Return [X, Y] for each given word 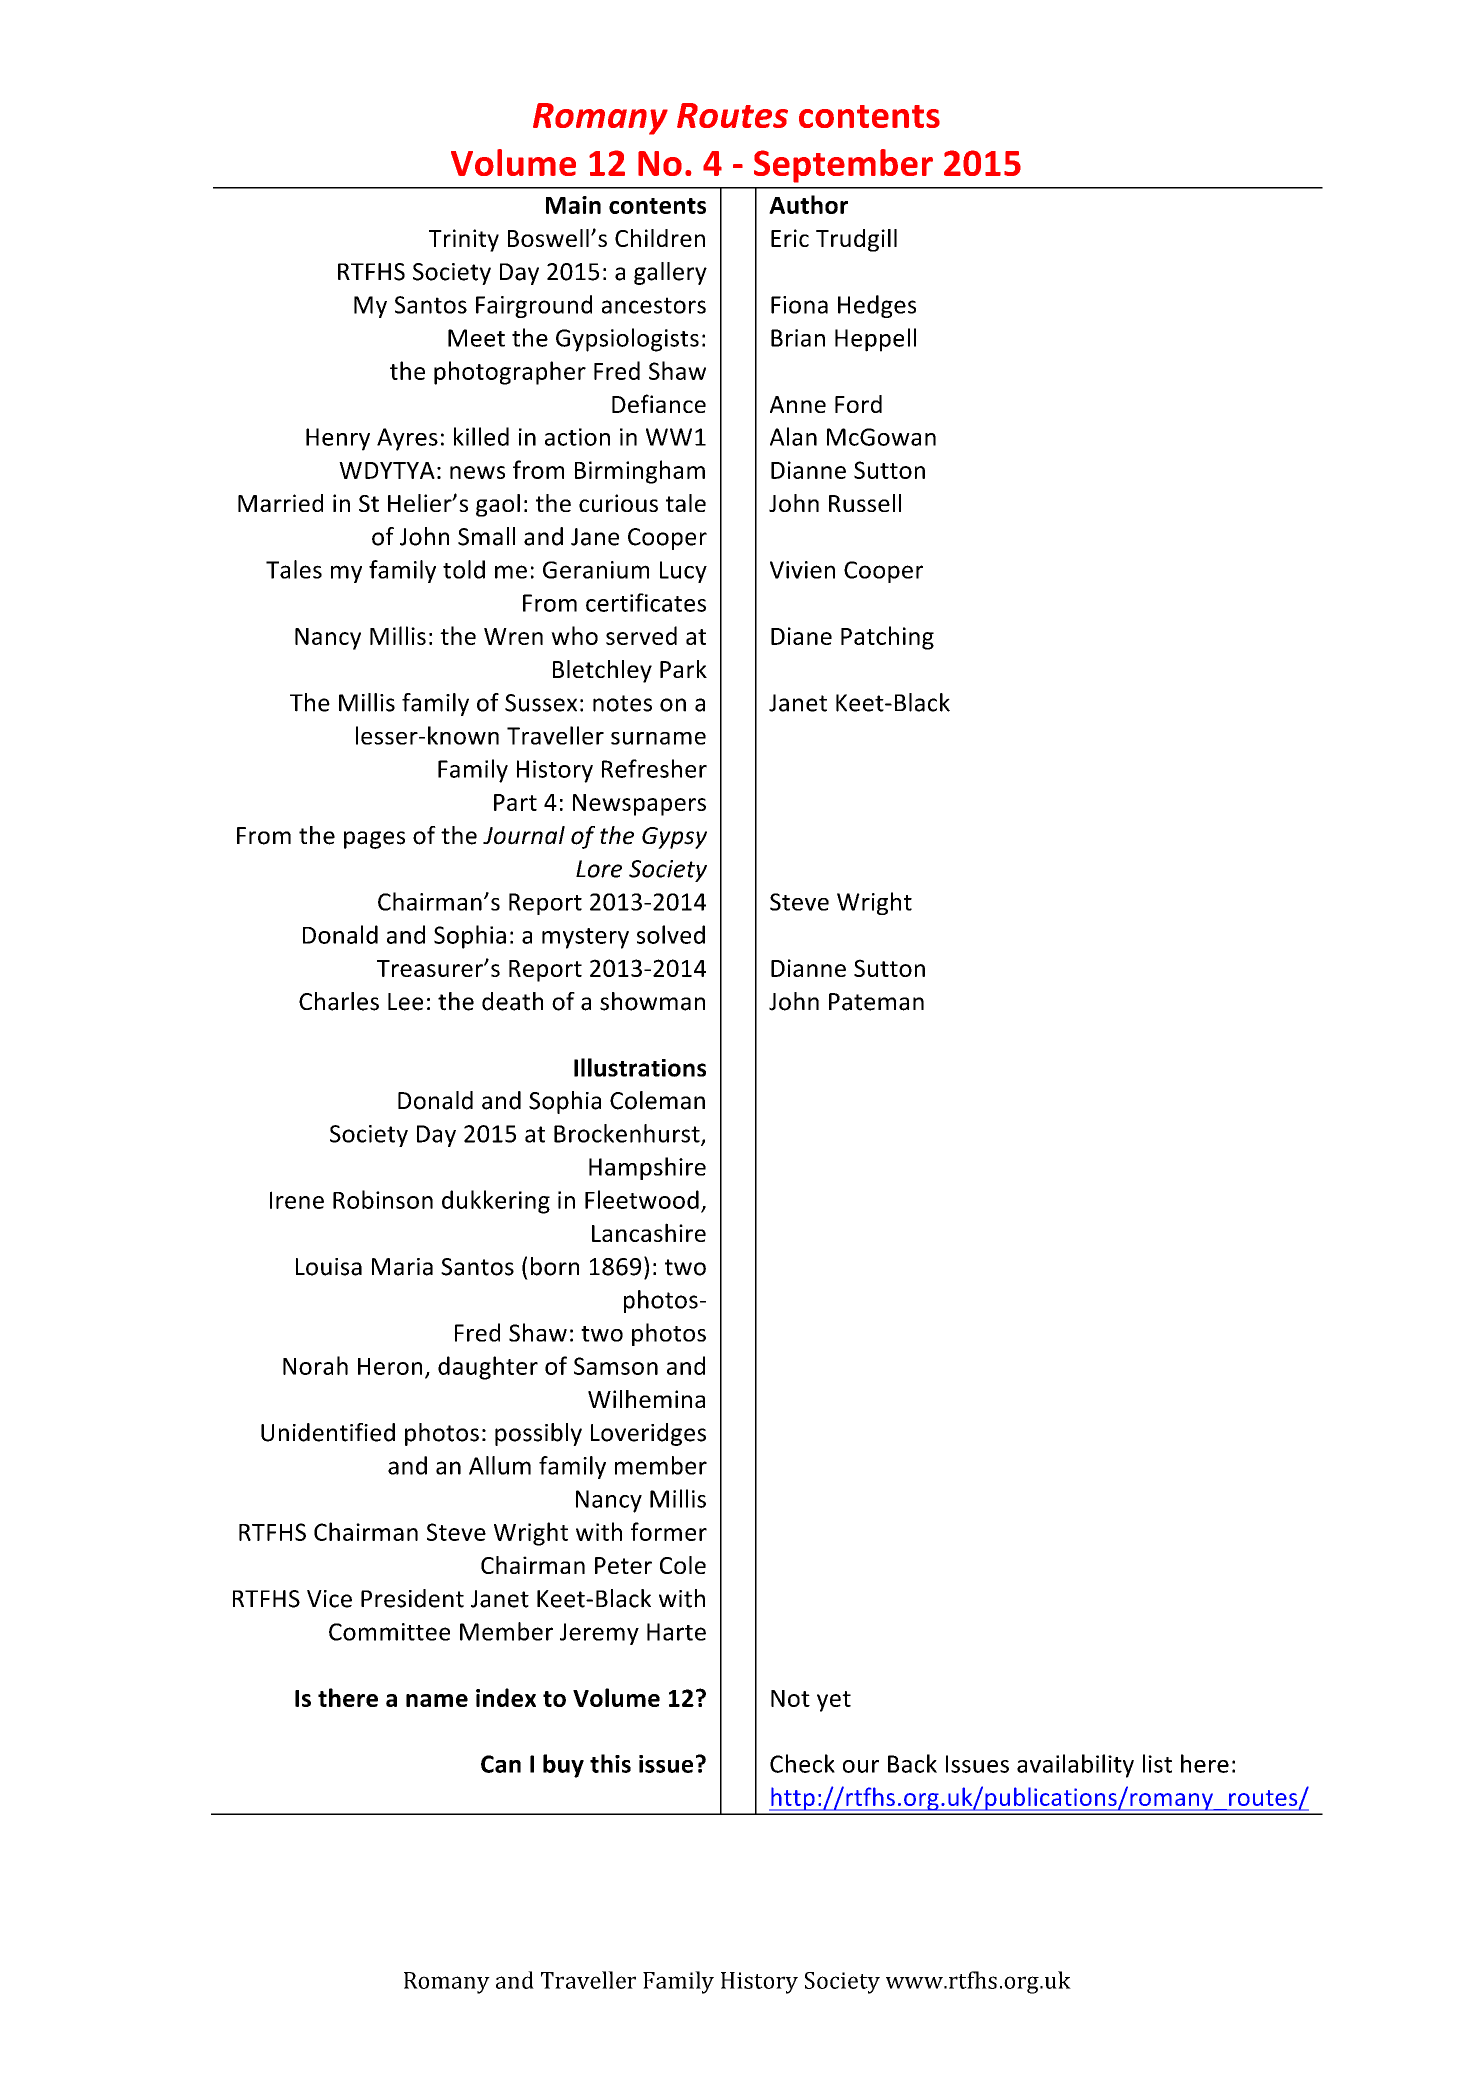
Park [683, 669]
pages [374, 840]
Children [660, 238]
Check [802, 1763]
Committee [389, 1632]
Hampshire [647, 1168]
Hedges [877, 306]
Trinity [464, 240]
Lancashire [649, 1232]
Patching [887, 638]
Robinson [383, 1199]
